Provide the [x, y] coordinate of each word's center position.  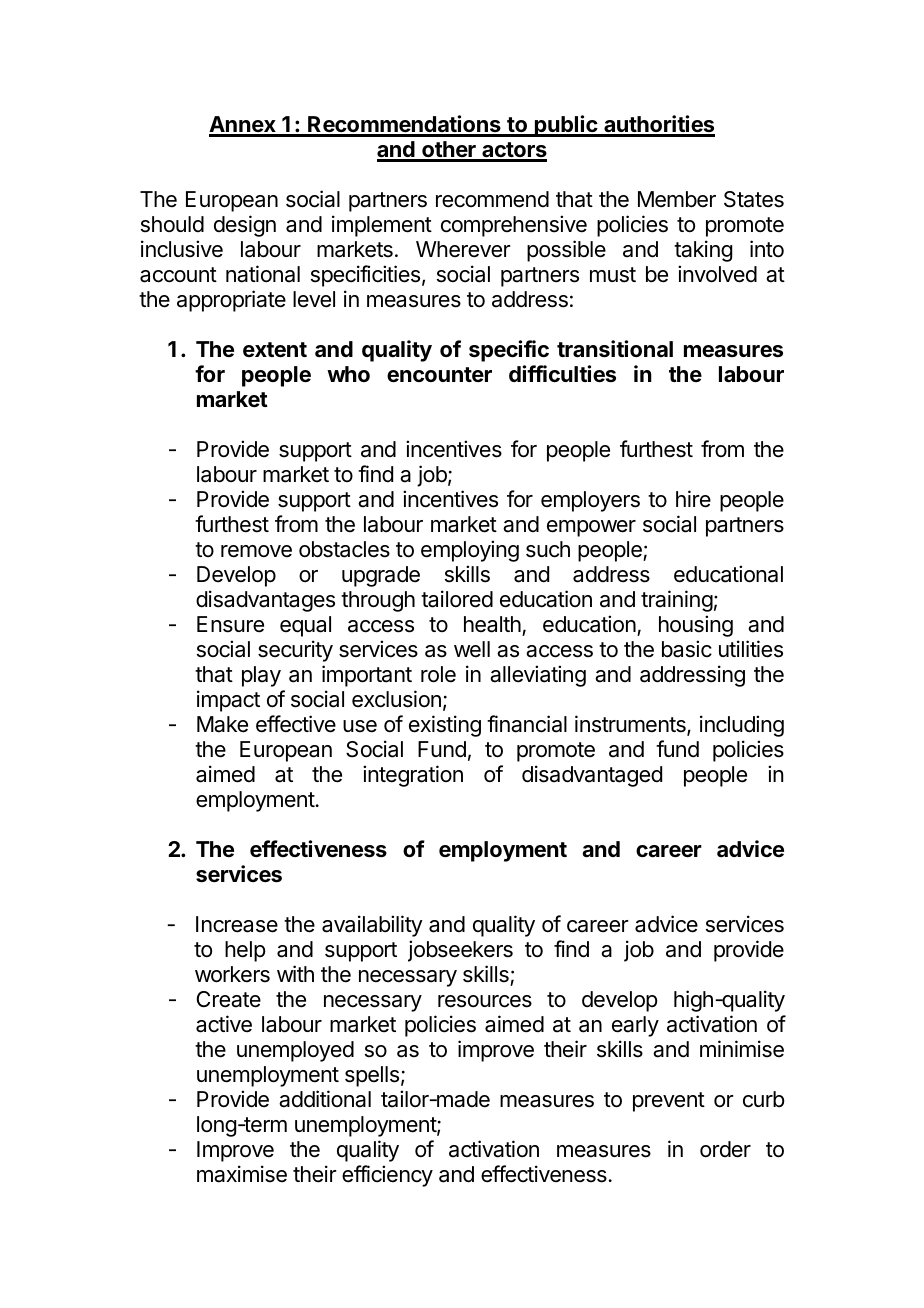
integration [413, 776]
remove [256, 551]
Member [677, 199]
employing [470, 551]
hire [693, 499]
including [742, 726]
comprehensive [514, 226]
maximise [242, 1174]
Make [222, 724]
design [245, 226]
